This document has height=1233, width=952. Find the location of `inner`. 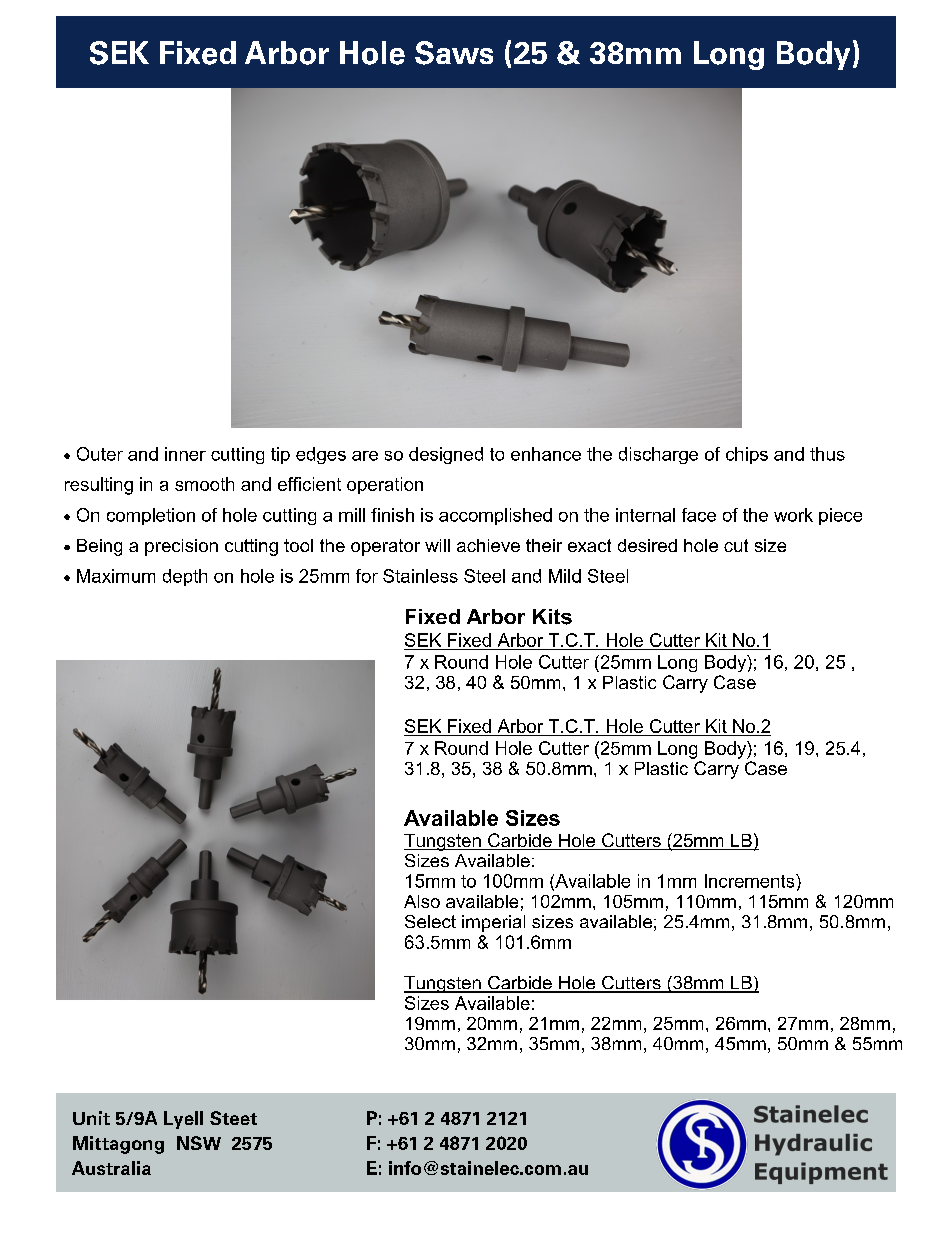

inner is located at coordinates (185, 454).
